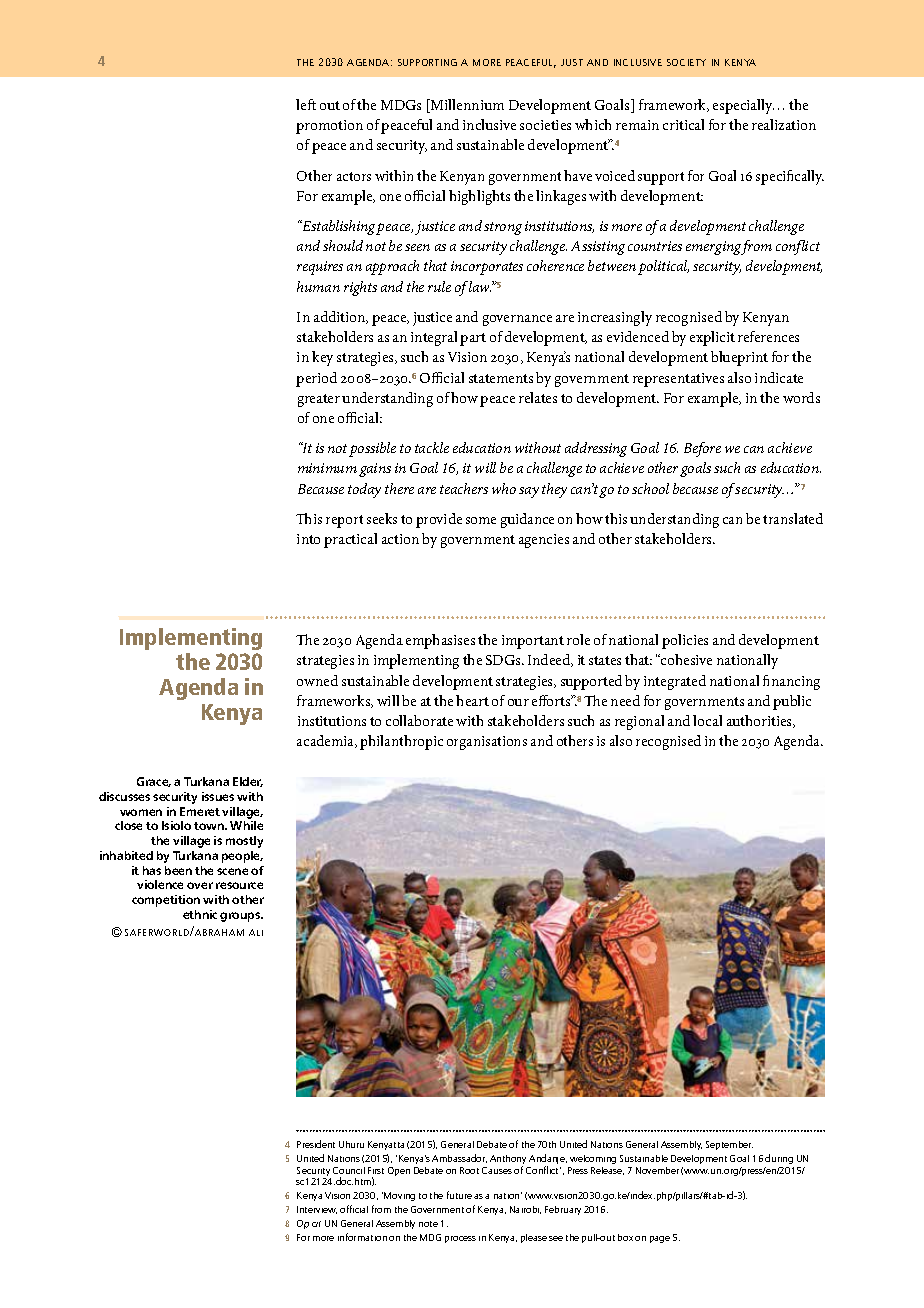  I want to click on left, so click(306, 104).
